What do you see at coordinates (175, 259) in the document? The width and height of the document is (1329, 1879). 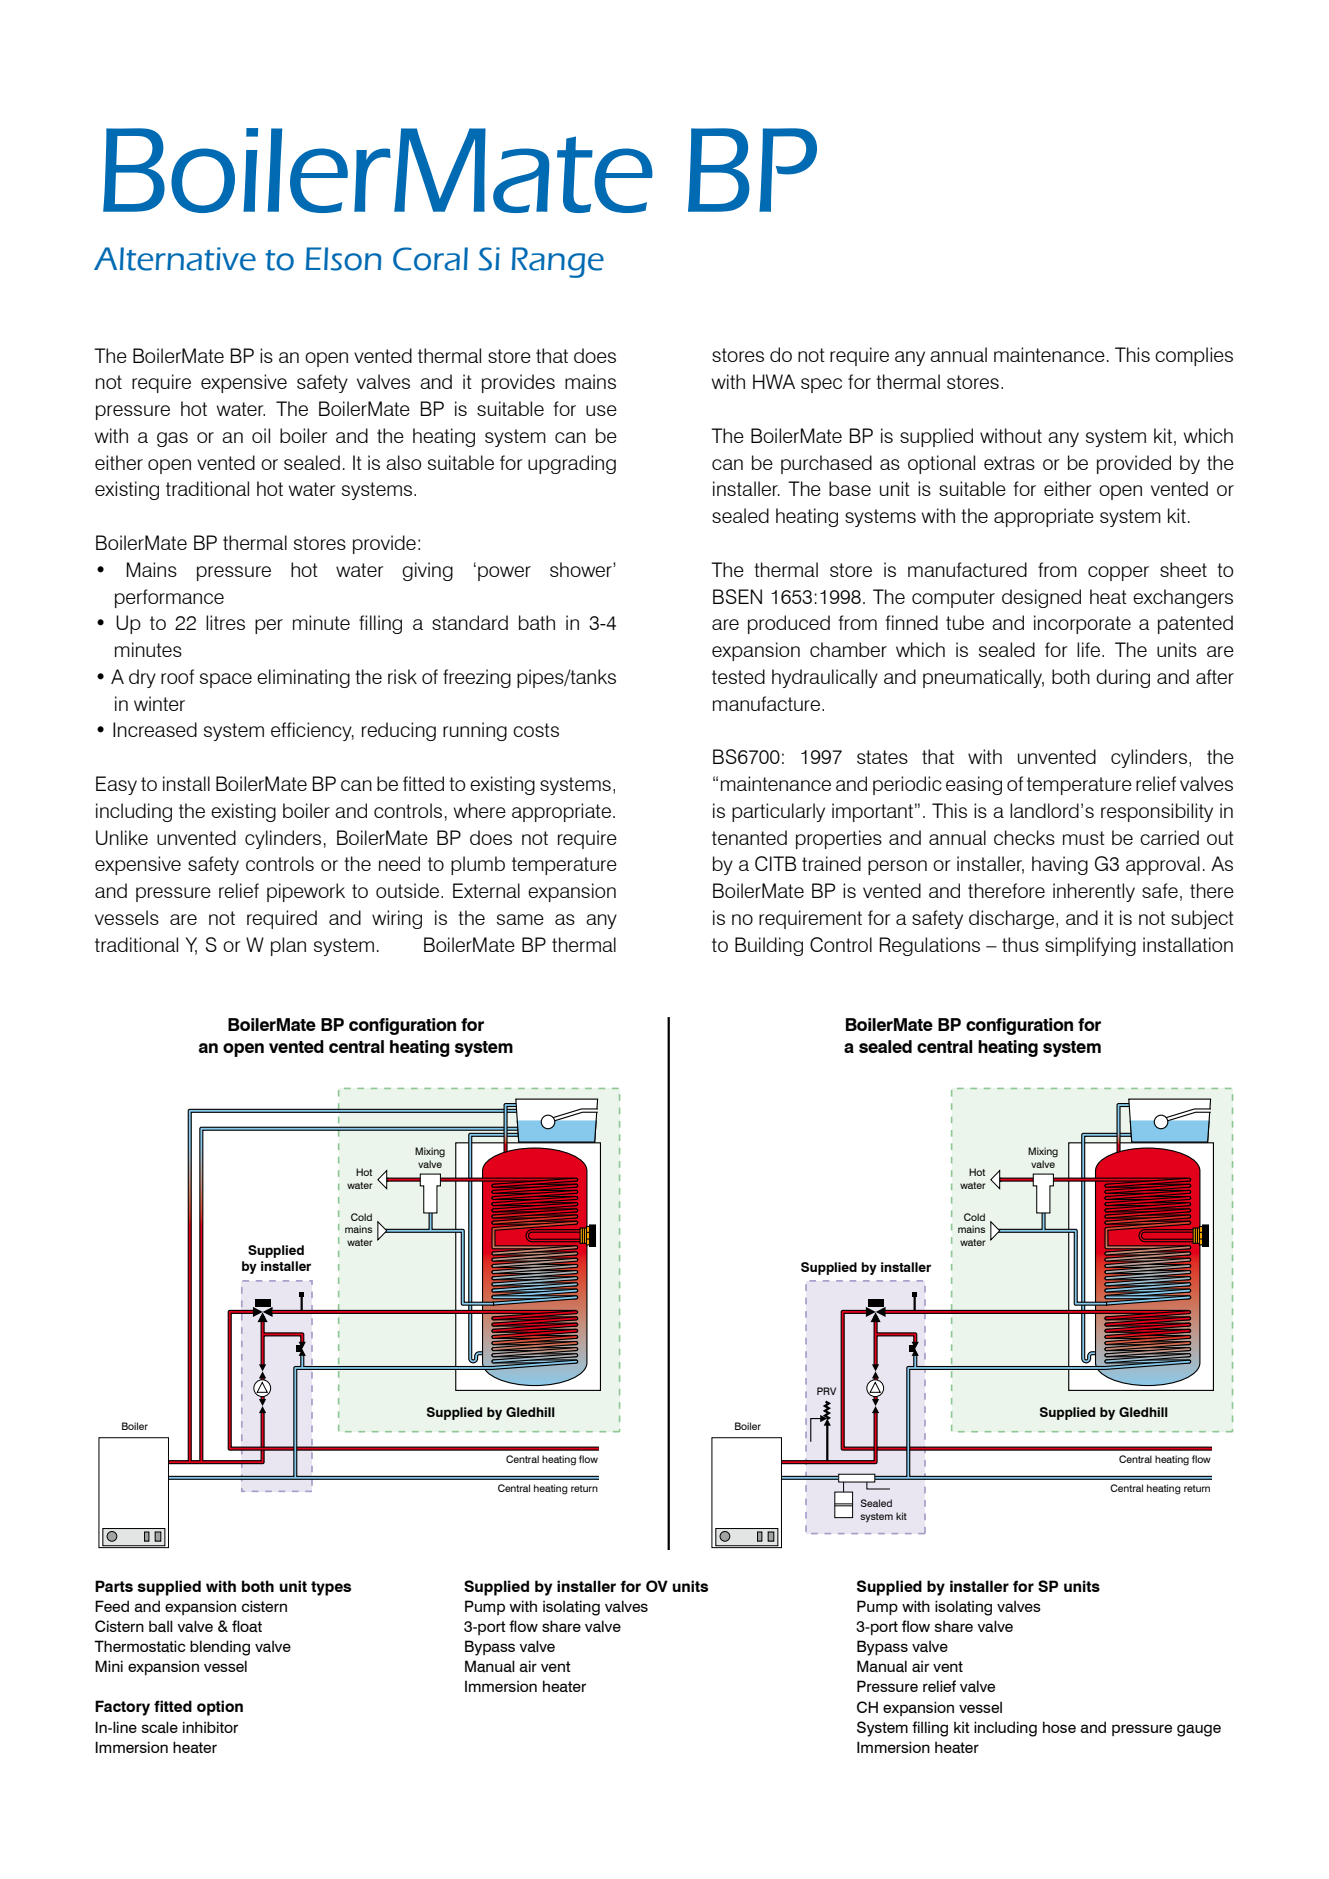 I see `Alternative` at bounding box center [175, 259].
